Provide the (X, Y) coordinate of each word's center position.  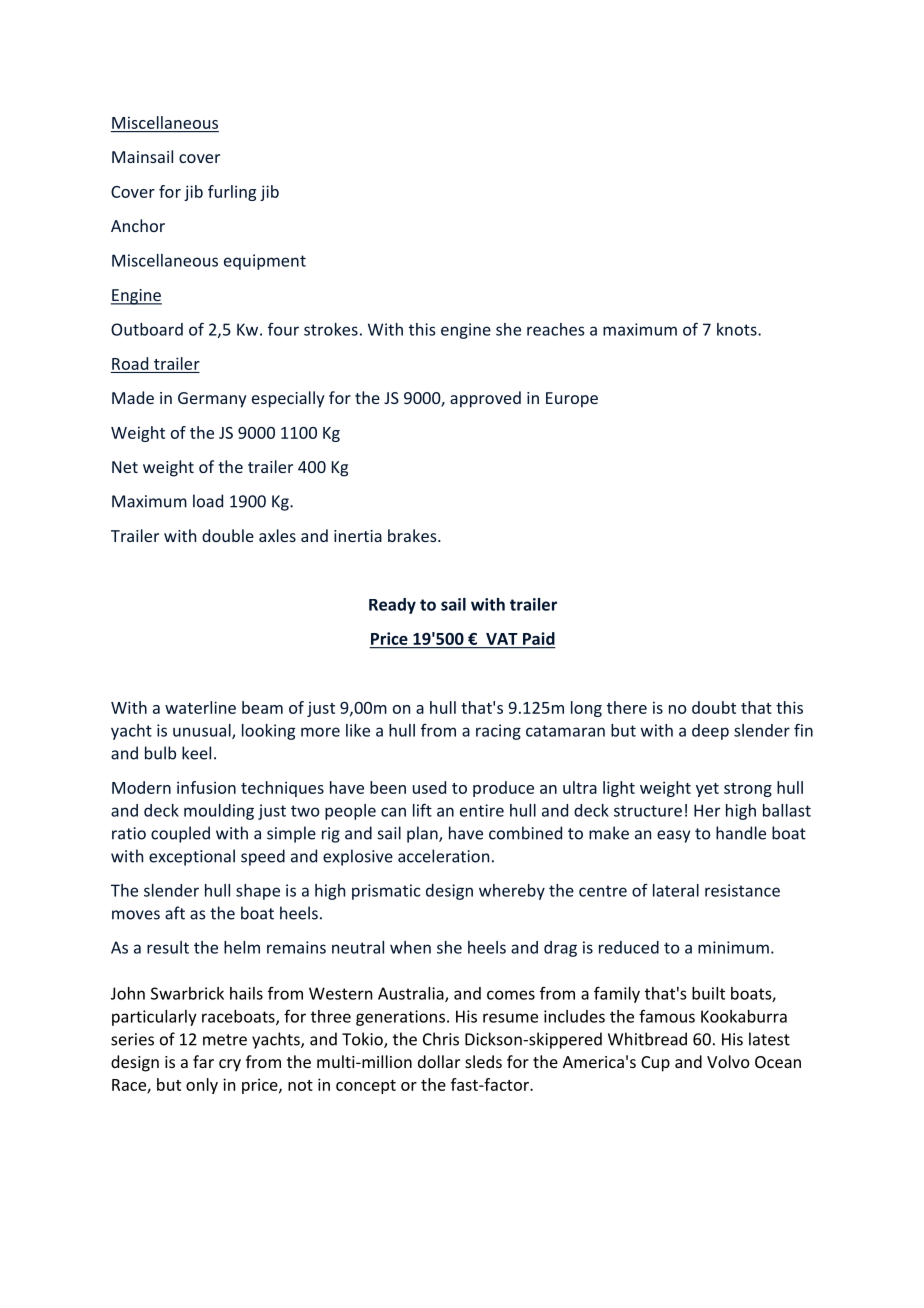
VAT (501, 639)
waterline (200, 707)
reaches (555, 329)
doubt (714, 707)
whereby (512, 892)
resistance (742, 890)
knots (738, 329)
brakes (413, 535)
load (208, 501)
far (203, 1061)
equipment (265, 262)
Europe (572, 400)
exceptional (192, 857)
